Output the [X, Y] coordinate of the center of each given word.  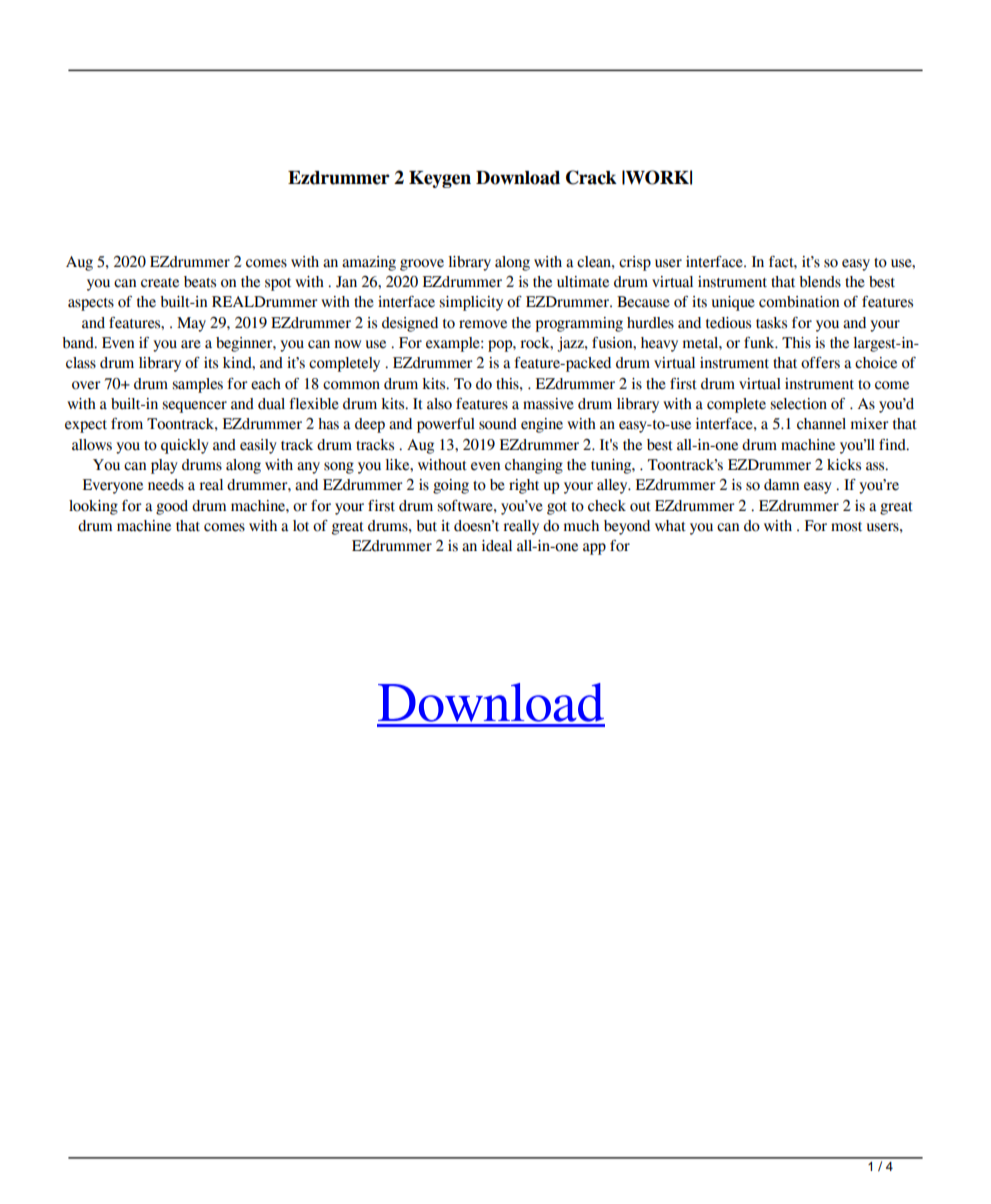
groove [422, 265]
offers [820, 363]
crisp [635, 263]
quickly [185, 446]
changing [534, 466]
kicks [844, 465]
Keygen [440, 179]
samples [197, 385]
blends [820, 282]
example [454, 344]
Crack [591, 177]
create [160, 283]
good [172, 507]
